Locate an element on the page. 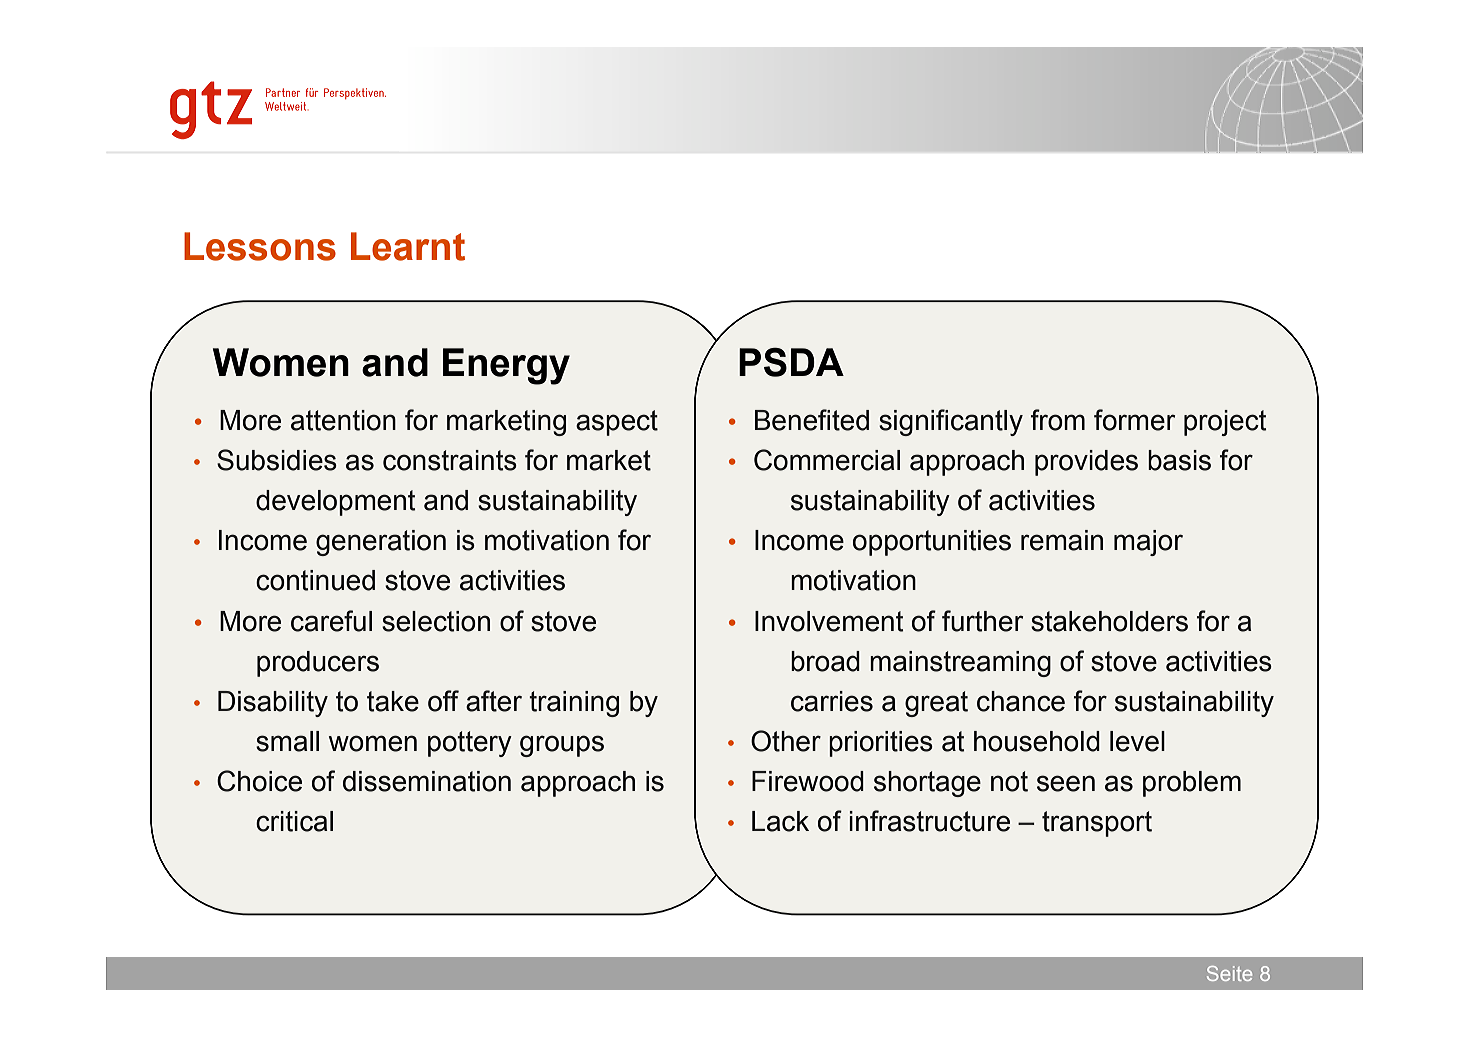 The image size is (1469, 1038). Involvement is located at coordinates (829, 621).
